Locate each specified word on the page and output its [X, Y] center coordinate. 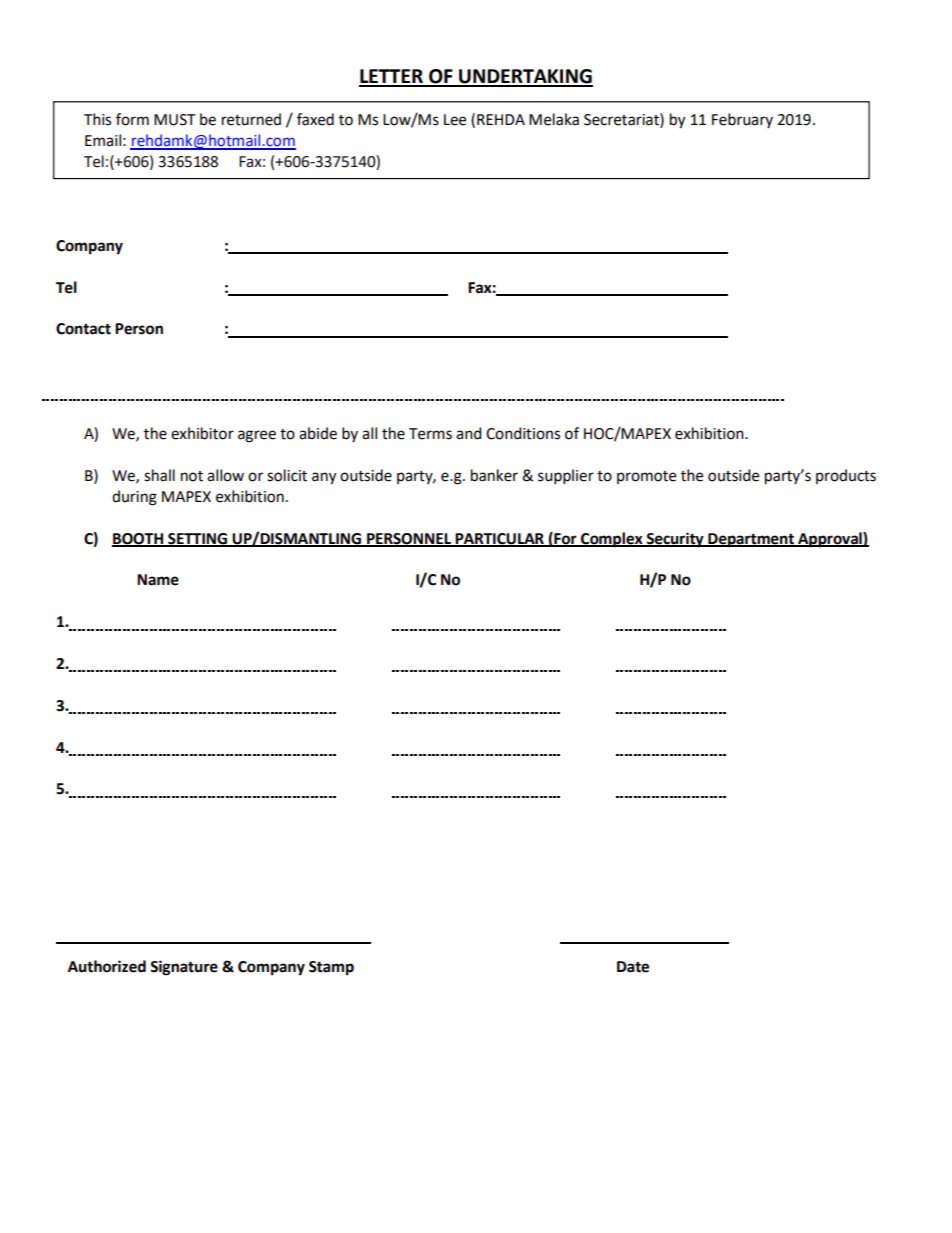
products [846, 476]
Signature [184, 968]
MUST [175, 120]
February [742, 120]
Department [751, 540]
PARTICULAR [499, 539]
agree [257, 436]
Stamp [331, 968]
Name [158, 580]
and [469, 433]
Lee [455, 120]
